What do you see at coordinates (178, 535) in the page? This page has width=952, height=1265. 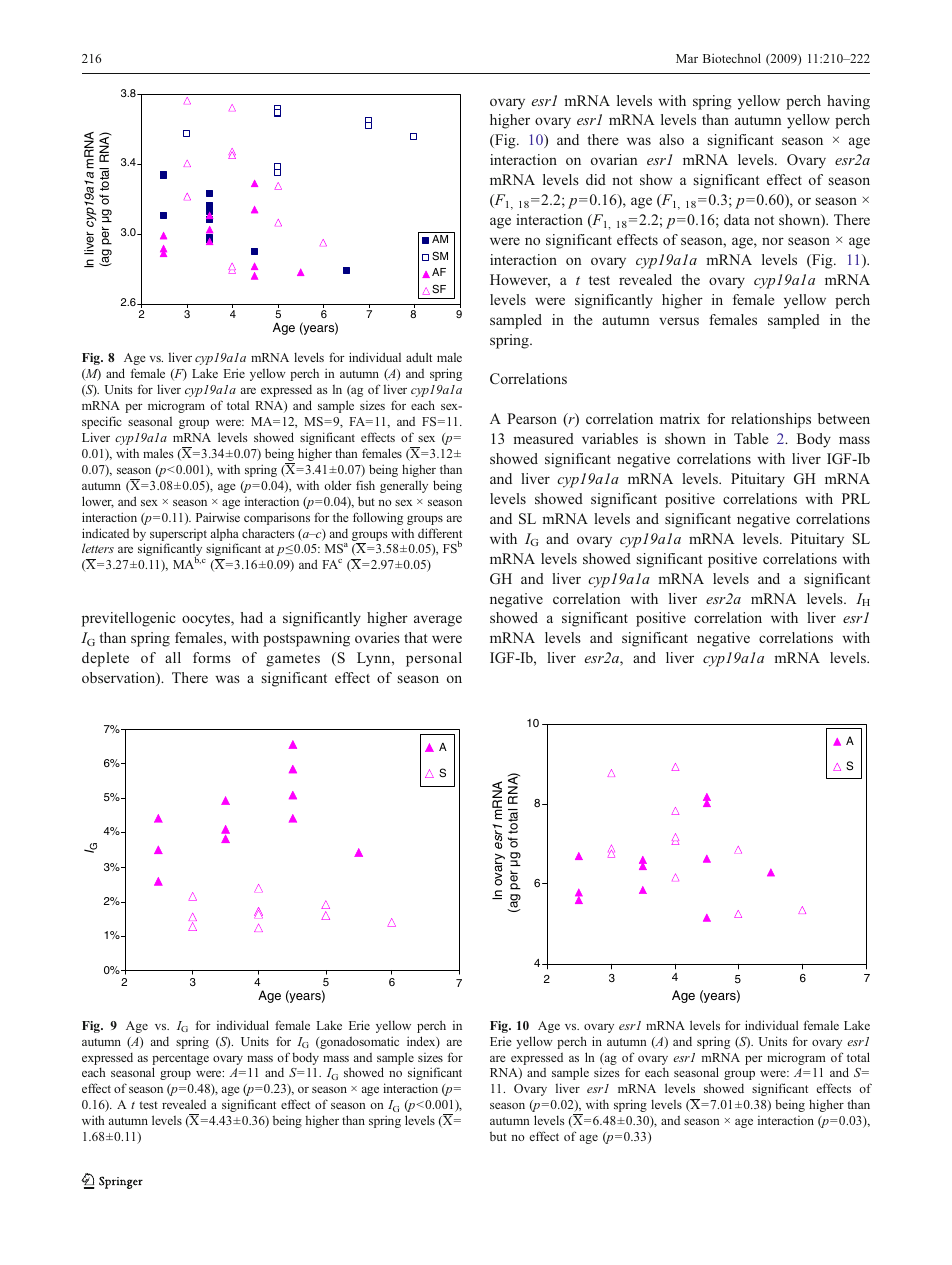 I see `superscript` at bounding box center [178, 535].
